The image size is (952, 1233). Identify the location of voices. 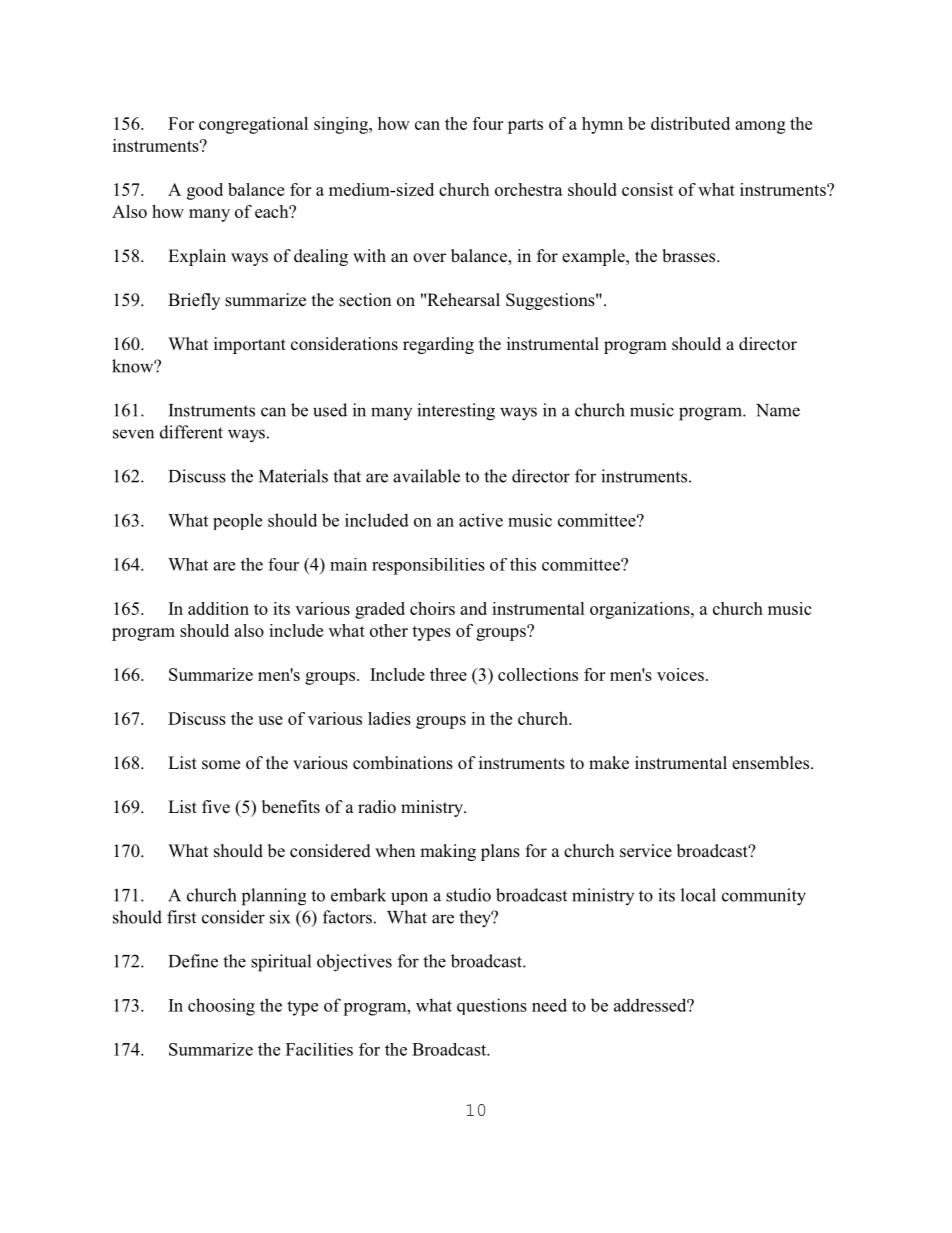
(680, 674).
